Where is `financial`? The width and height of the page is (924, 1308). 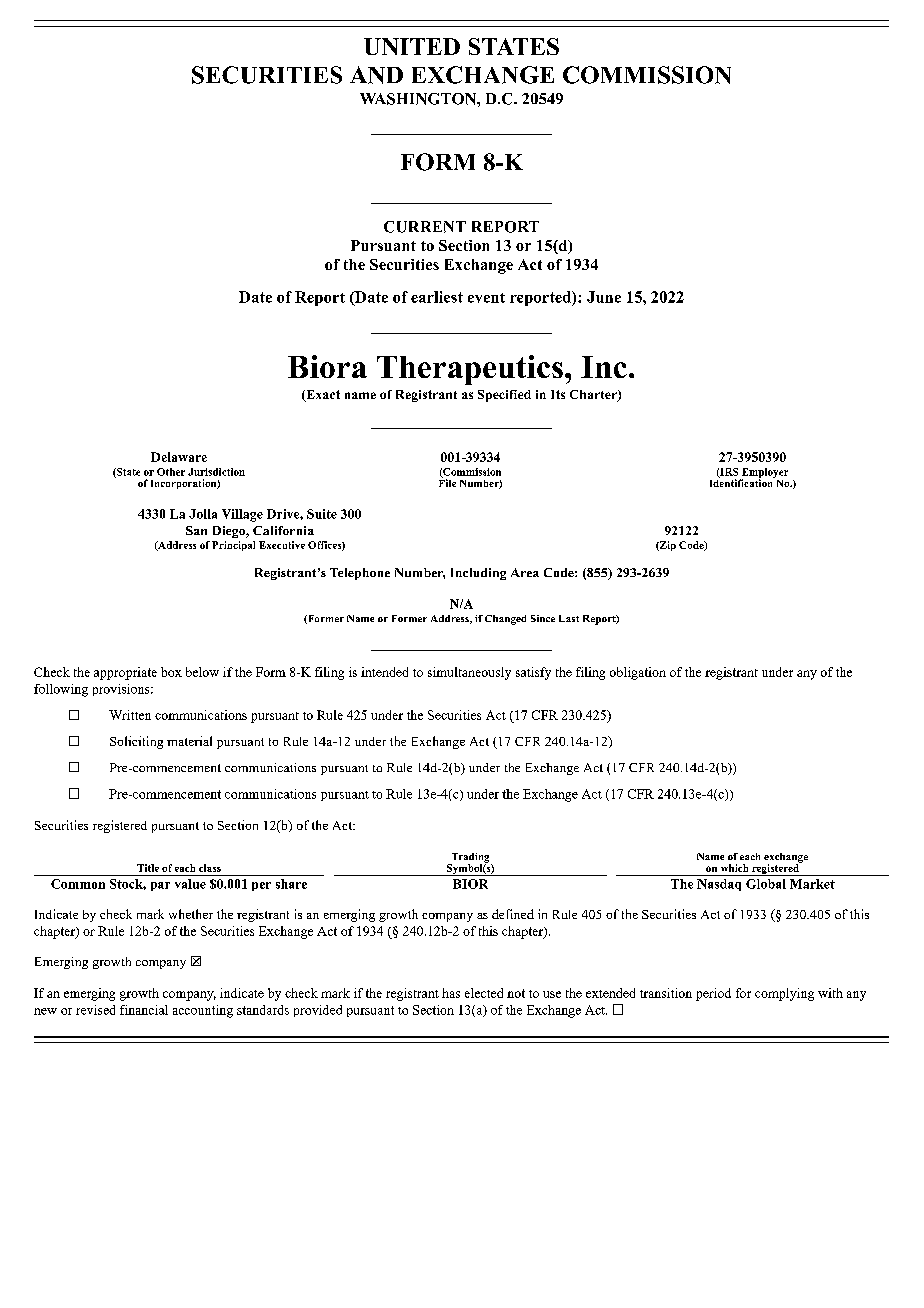 financial is located at coordinates (144, 1010).
